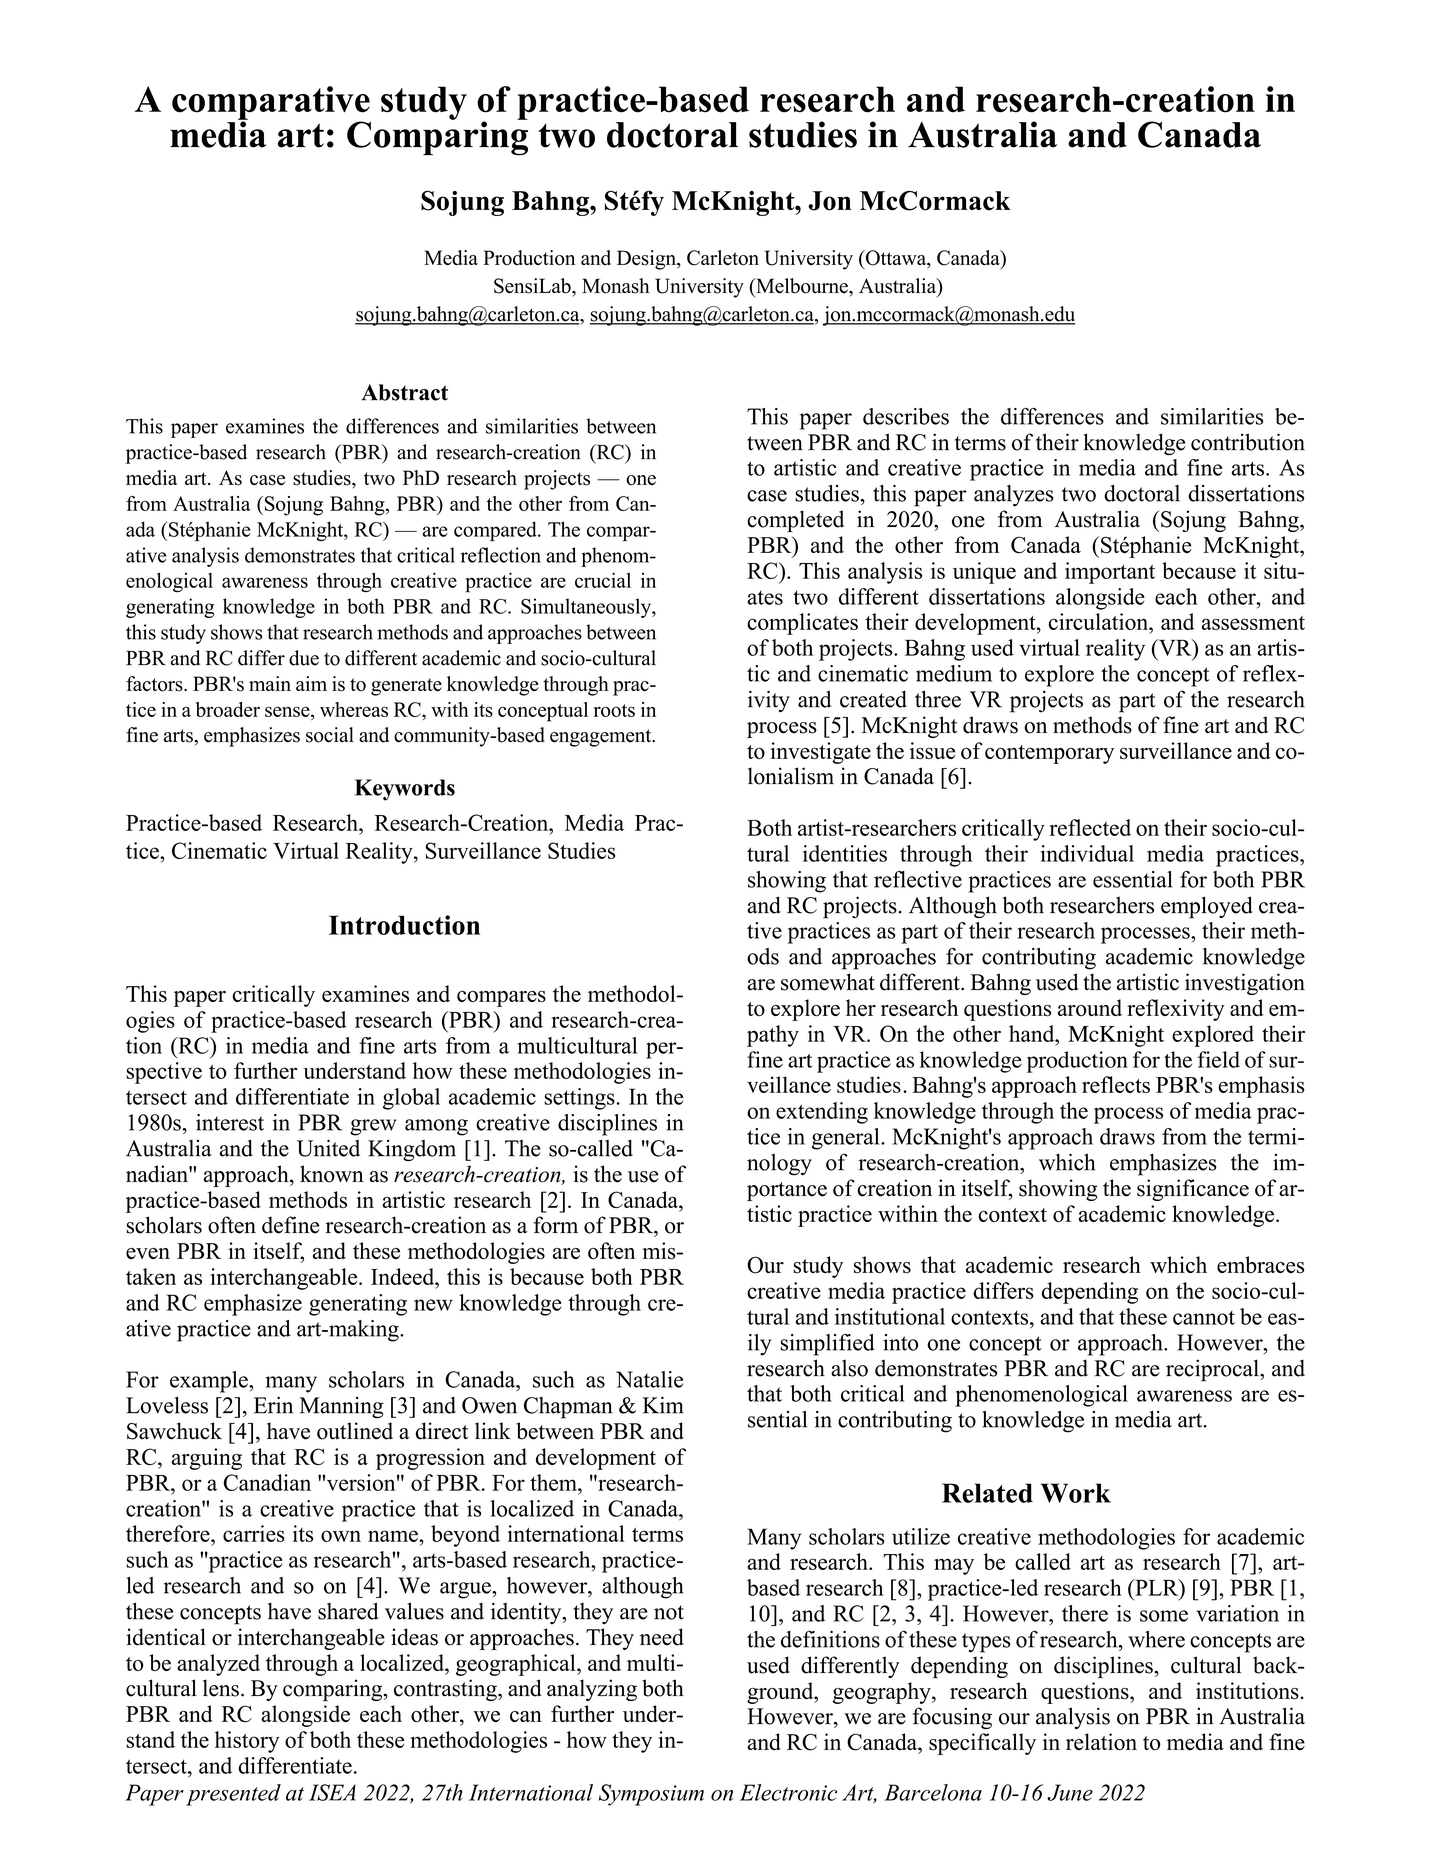 The height and width of the screenshot is (1852, 1431). I want to click on Erin, so click(273, 1405).
